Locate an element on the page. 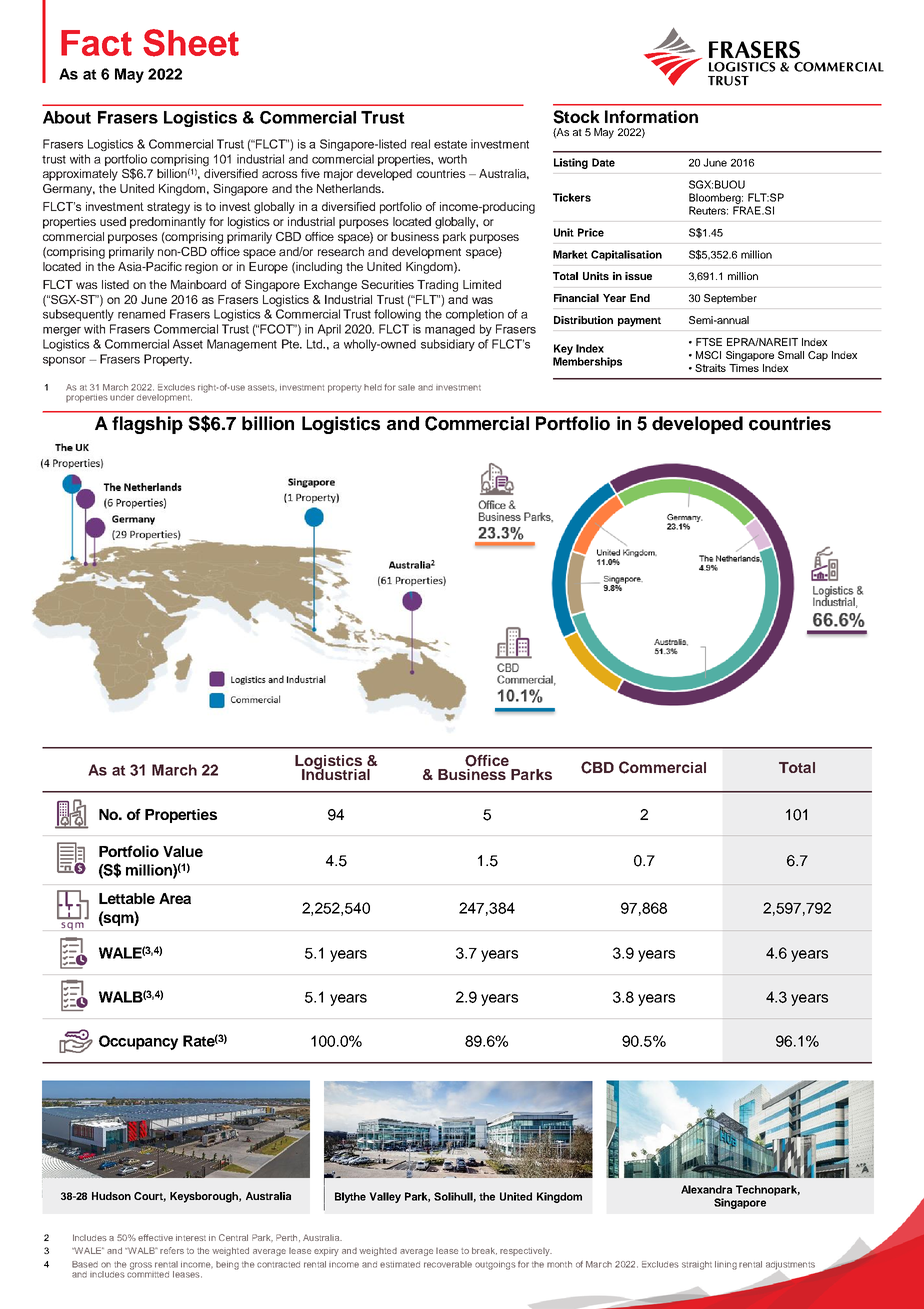  sale is located at coordinates (406, 387).
